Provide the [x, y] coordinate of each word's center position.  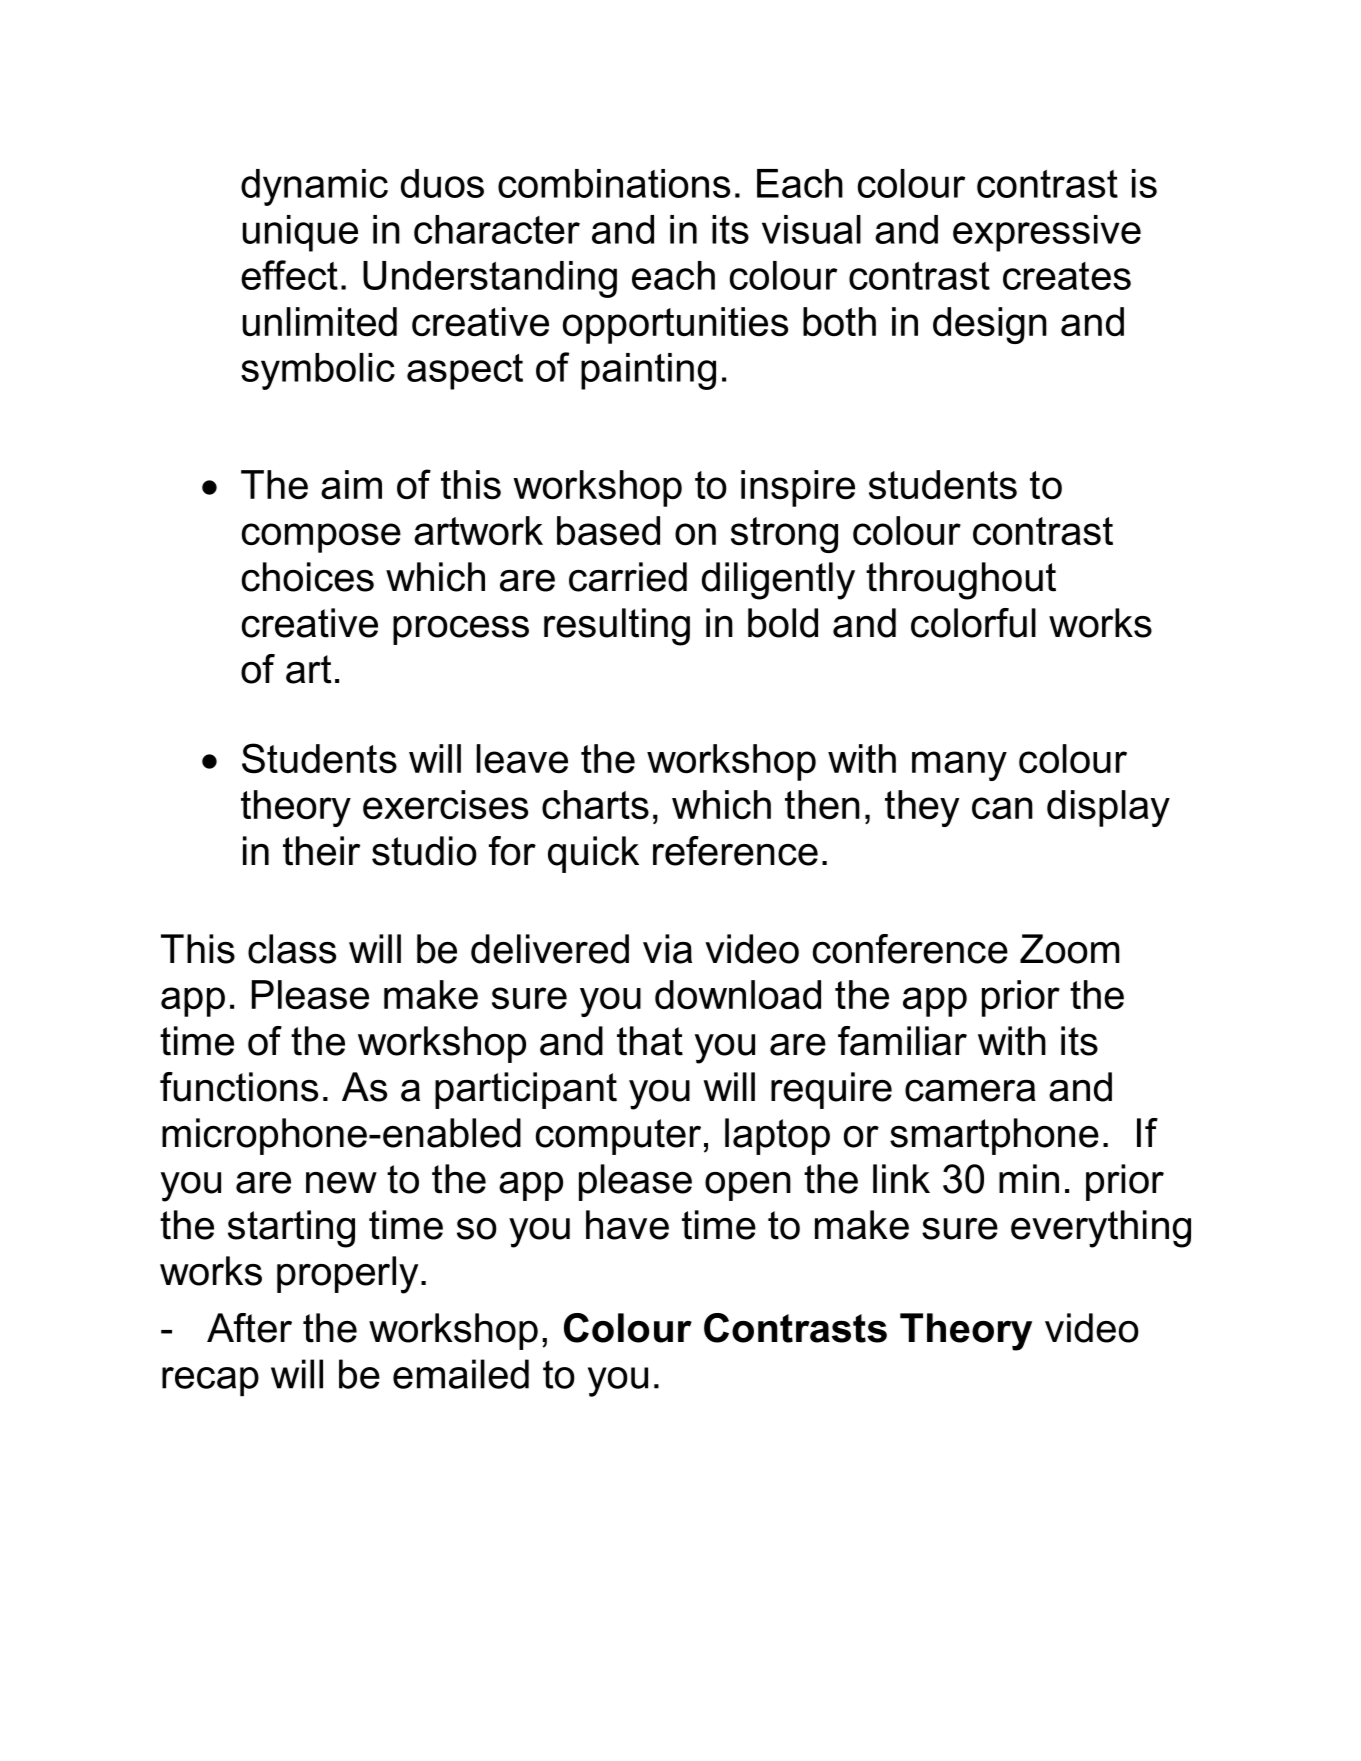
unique [300, 233]
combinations [614, 183]
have [627, 1225]
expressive [1047, 233]
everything [1101, 1229]
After [249, 1328]
